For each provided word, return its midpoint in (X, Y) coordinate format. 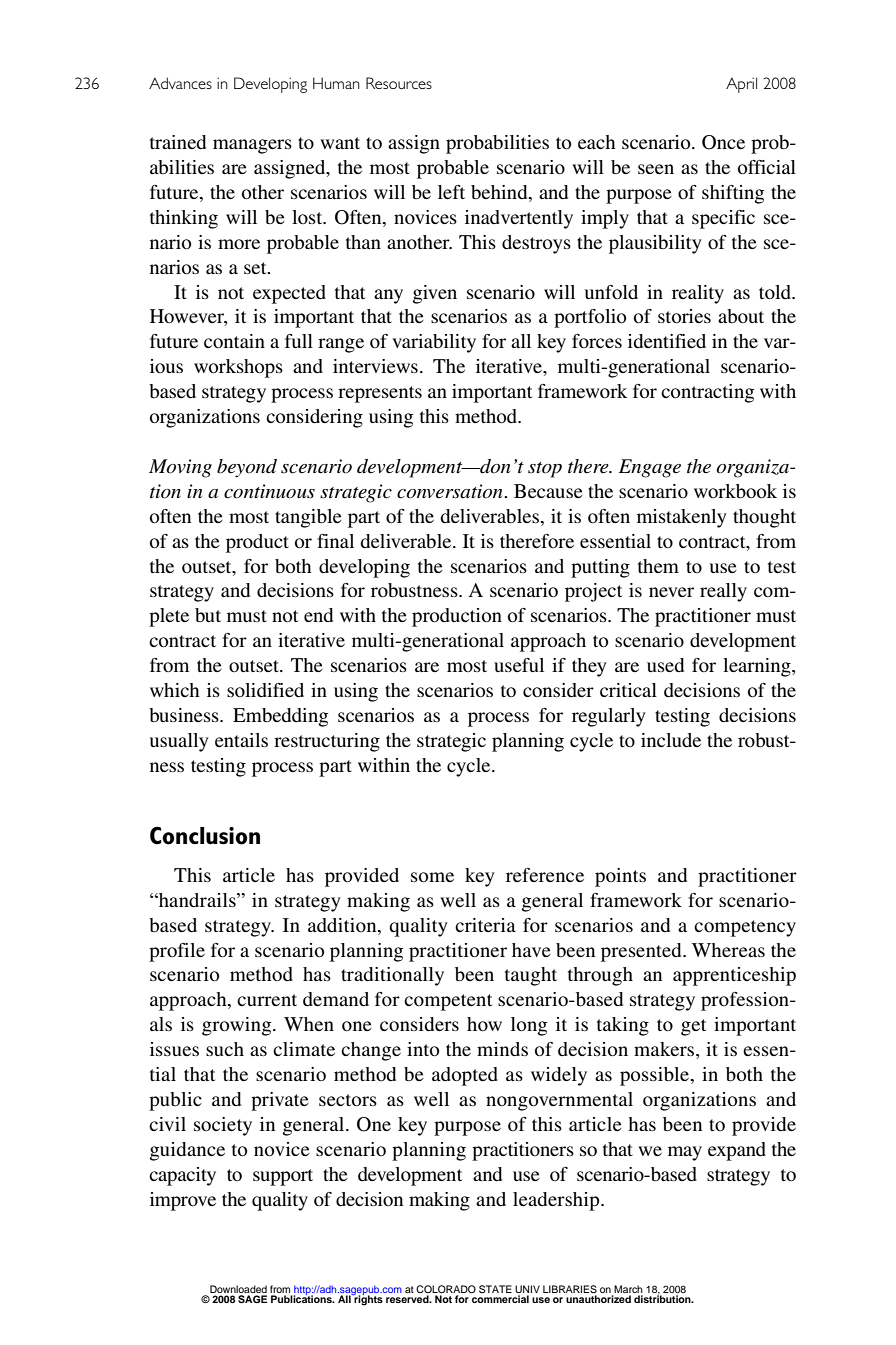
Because (548, 491)
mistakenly (682, 518)
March (628, 1290)
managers (252, 146)
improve (183, 1201)
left (451, 192)
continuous (269, 491)
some (432, 877)
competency (745, 928)
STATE (495, 1289)
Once (723, 142)
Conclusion (205, 835)
